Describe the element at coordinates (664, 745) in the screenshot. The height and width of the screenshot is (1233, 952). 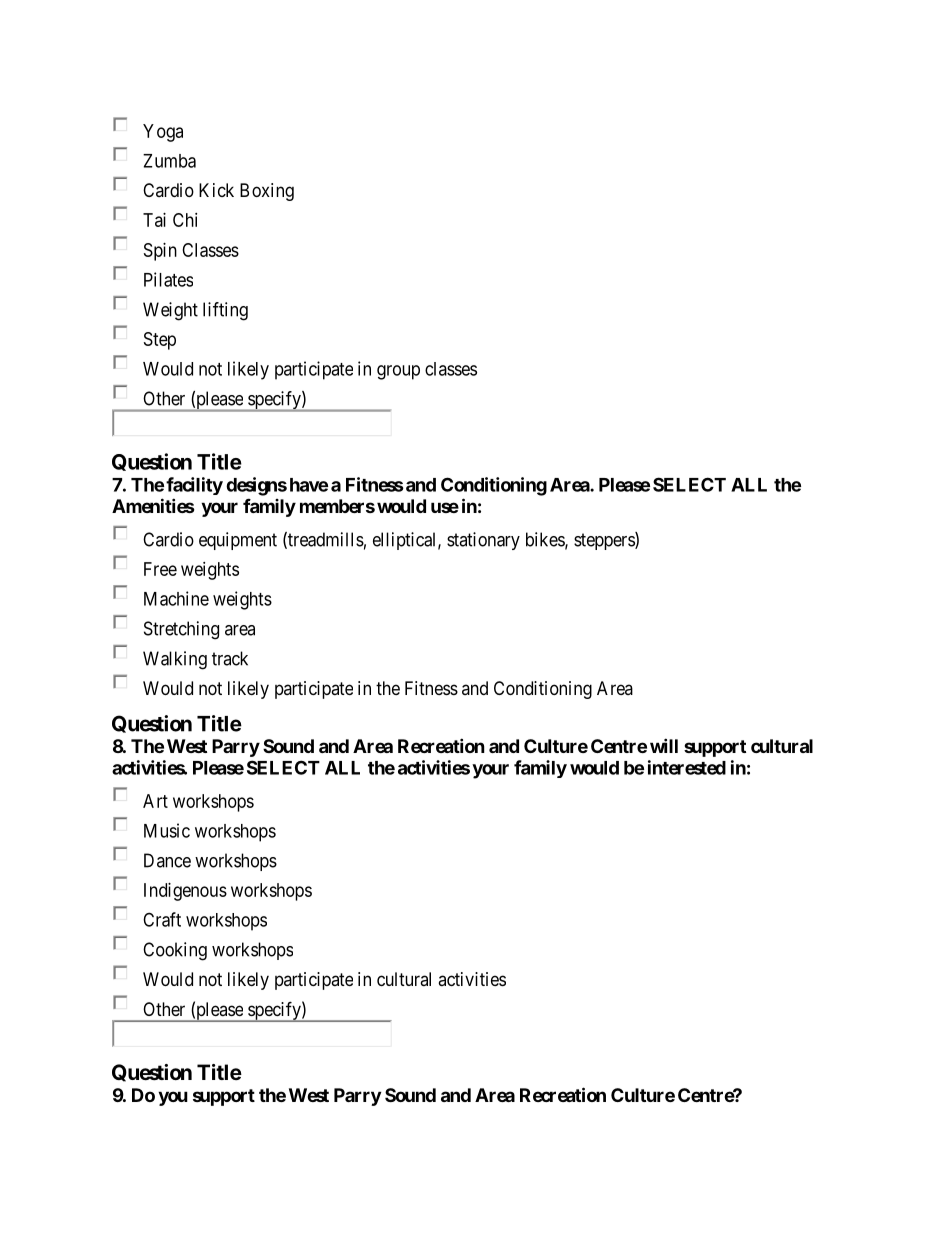
I see `will` at that location.
